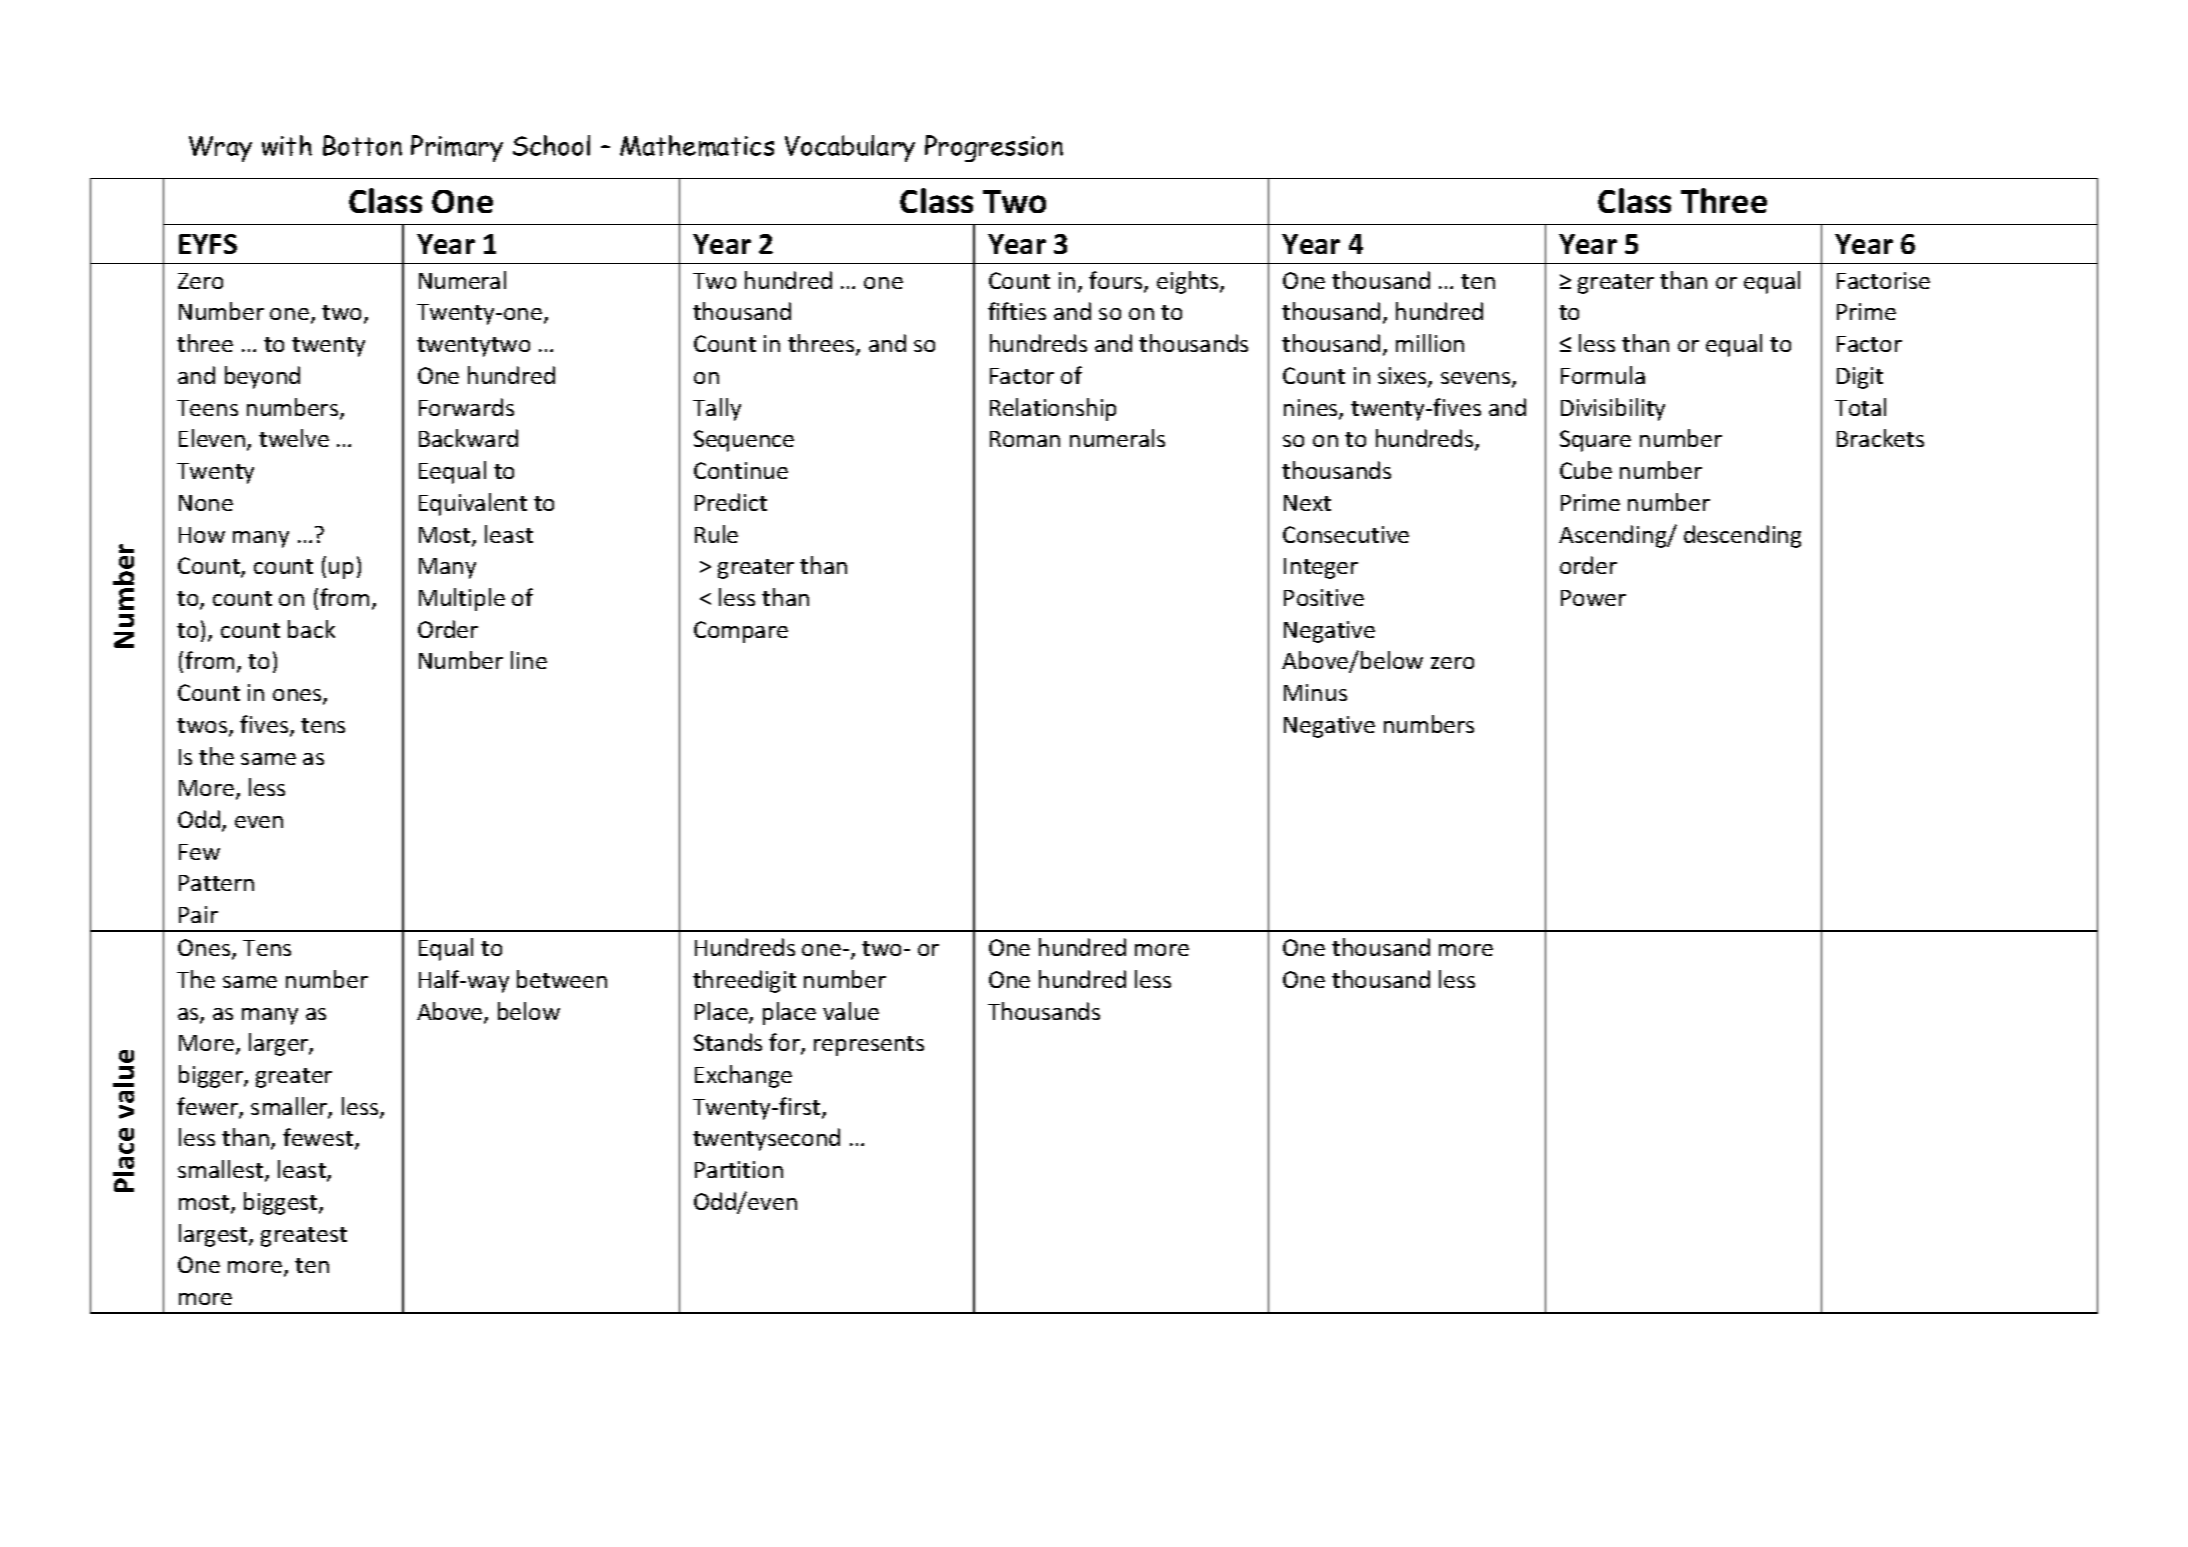 The height and width of the screenshot is (1547, 2188). Describe the element at coordinates (529, 660) in the screenshot. I see `line` at that location.
